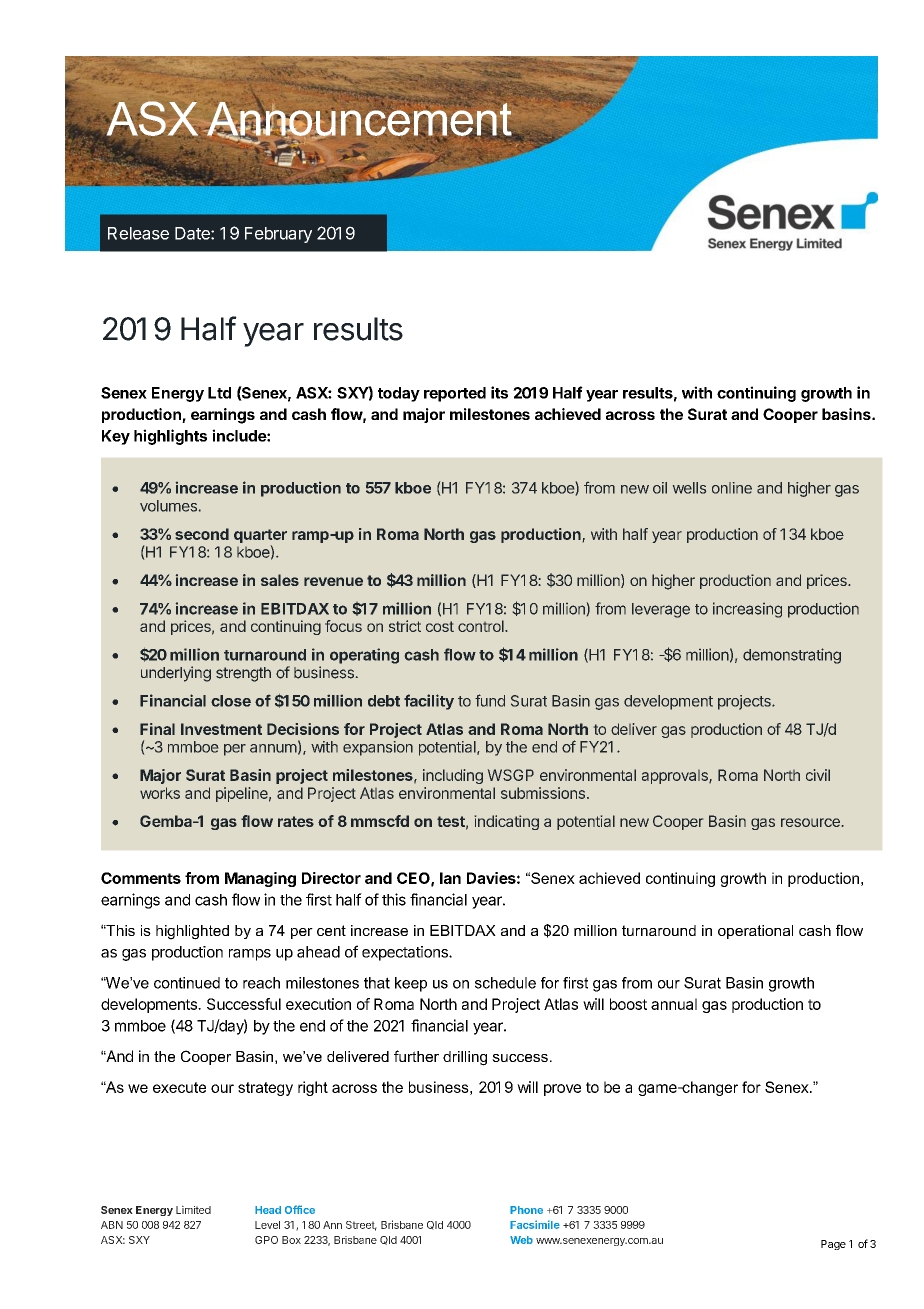 This document has width=924, height=1309. Describe the element at coordinates (833, 1245) in the document. I see `Page` at that location.
